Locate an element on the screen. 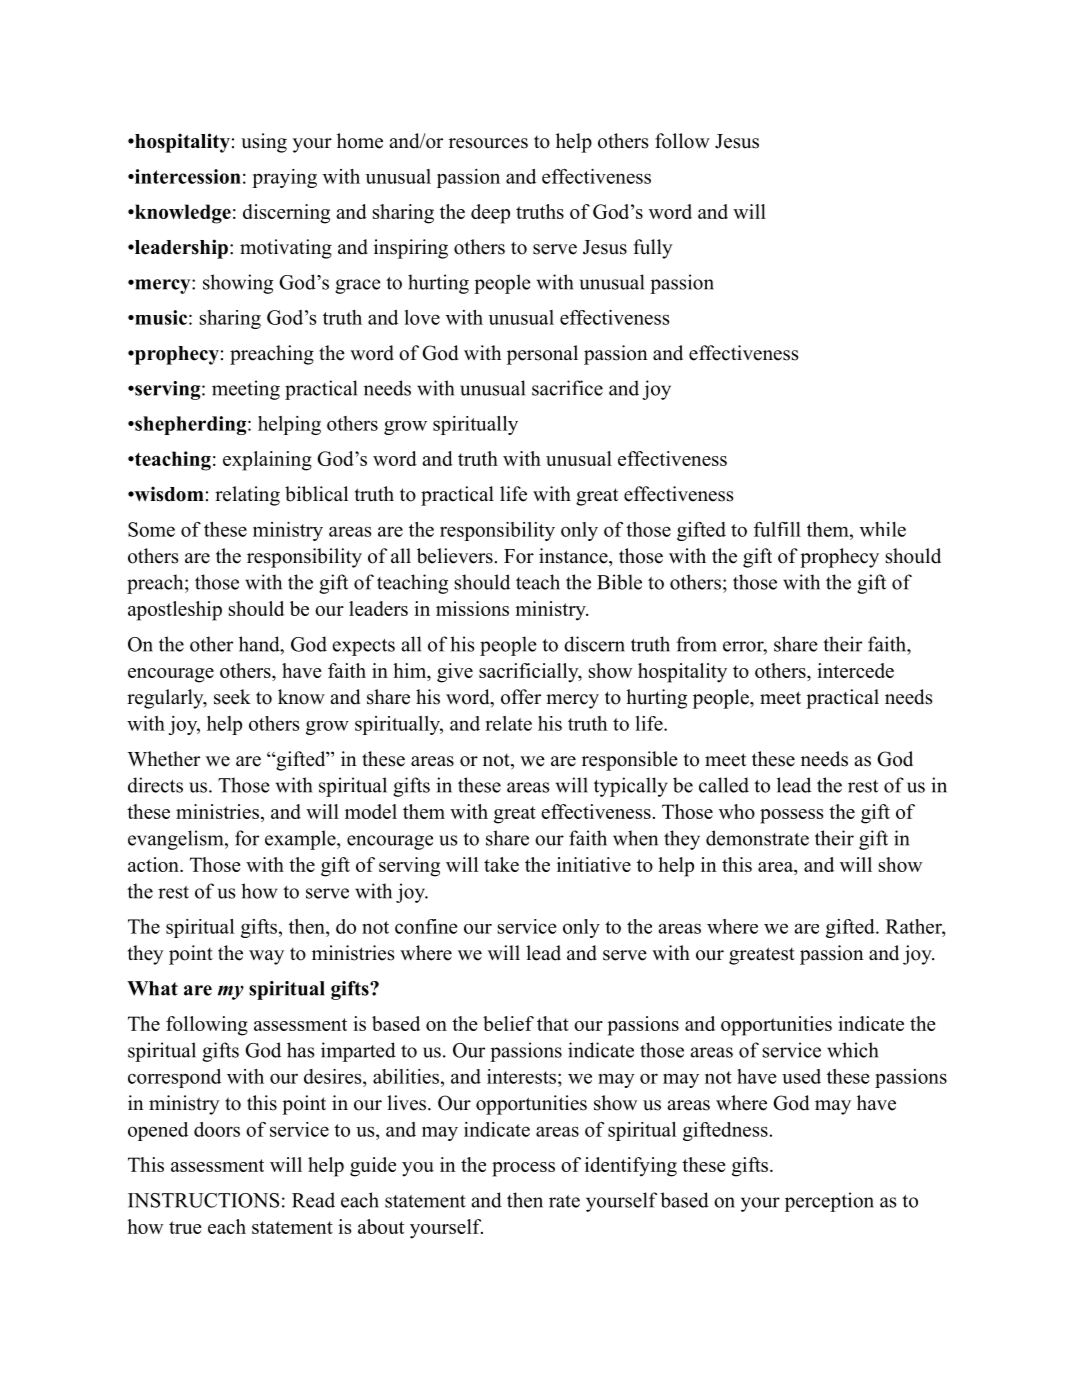 Image resolution: width=1081 pixels, height=1398 pixels. way is located at coordinates (266, 957).
